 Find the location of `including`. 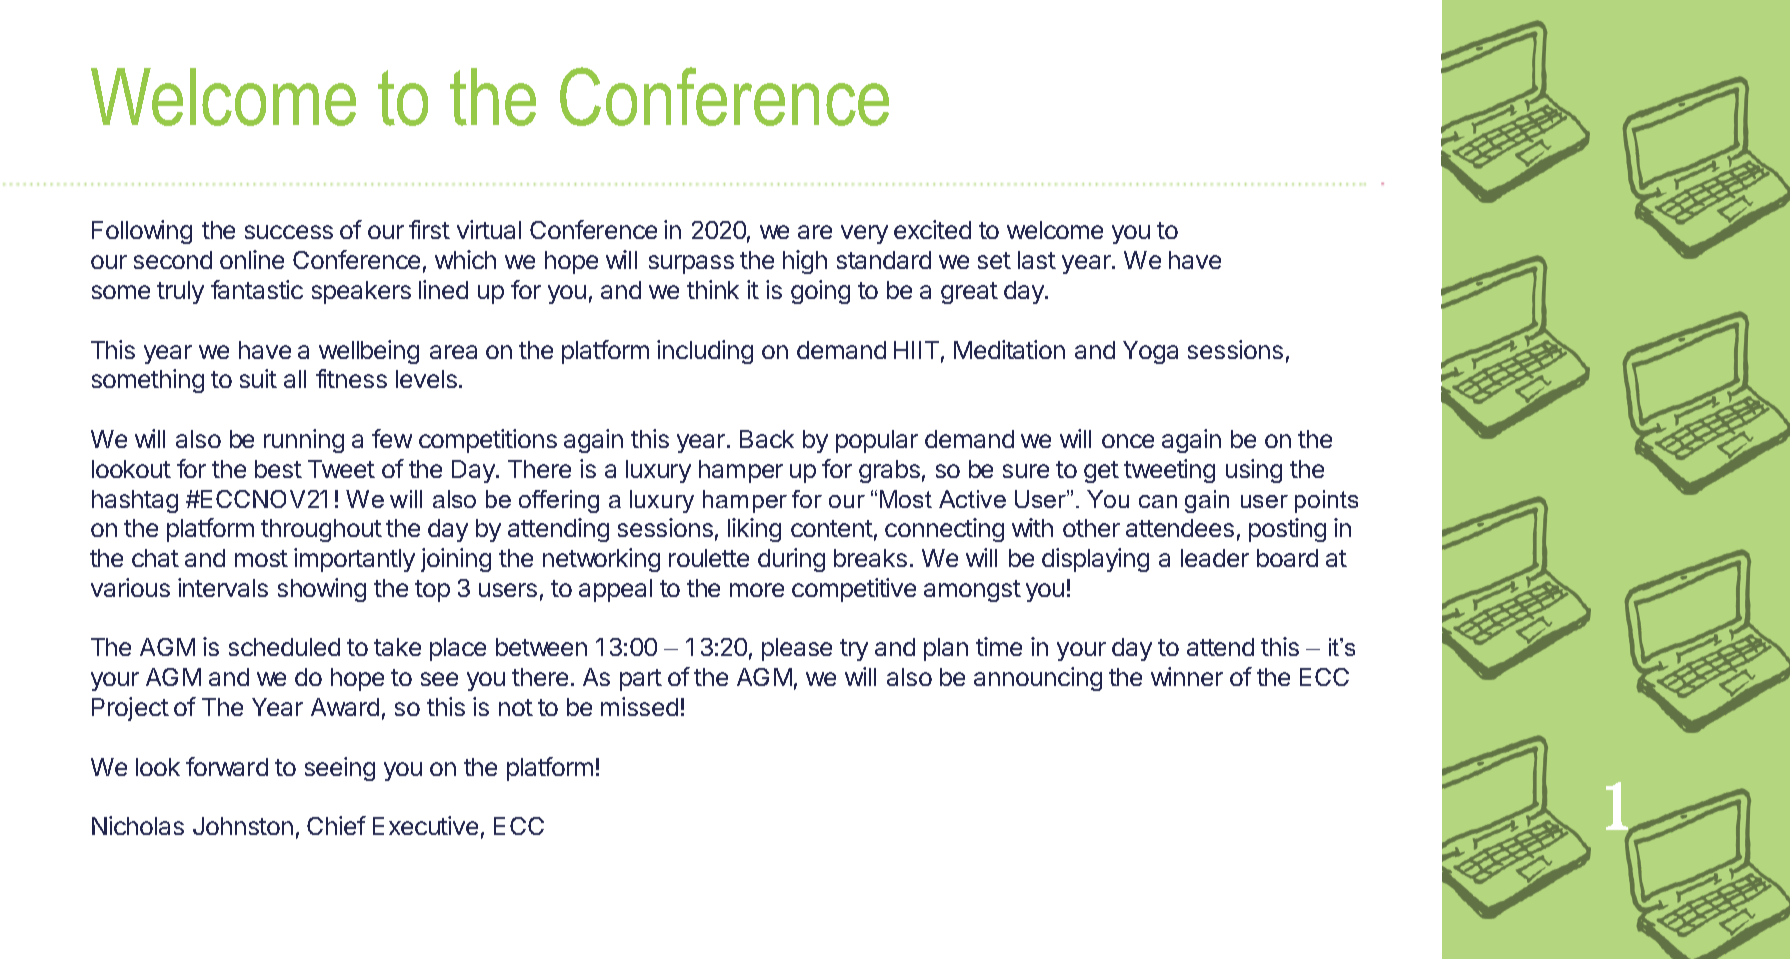

including is located at coordinates (705, 352).
